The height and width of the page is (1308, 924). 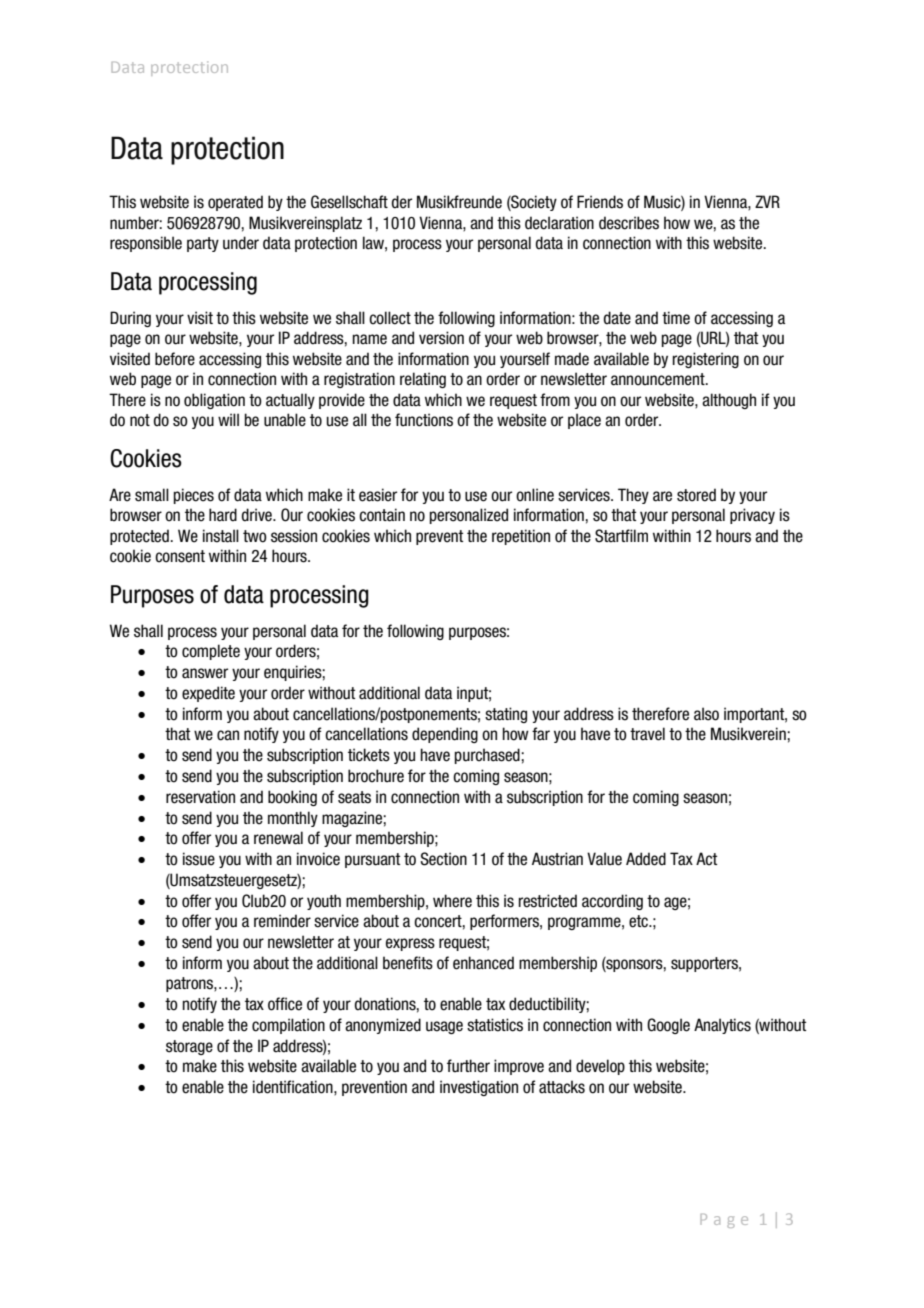 I want to click on stating, so click(x=506, y=715).
